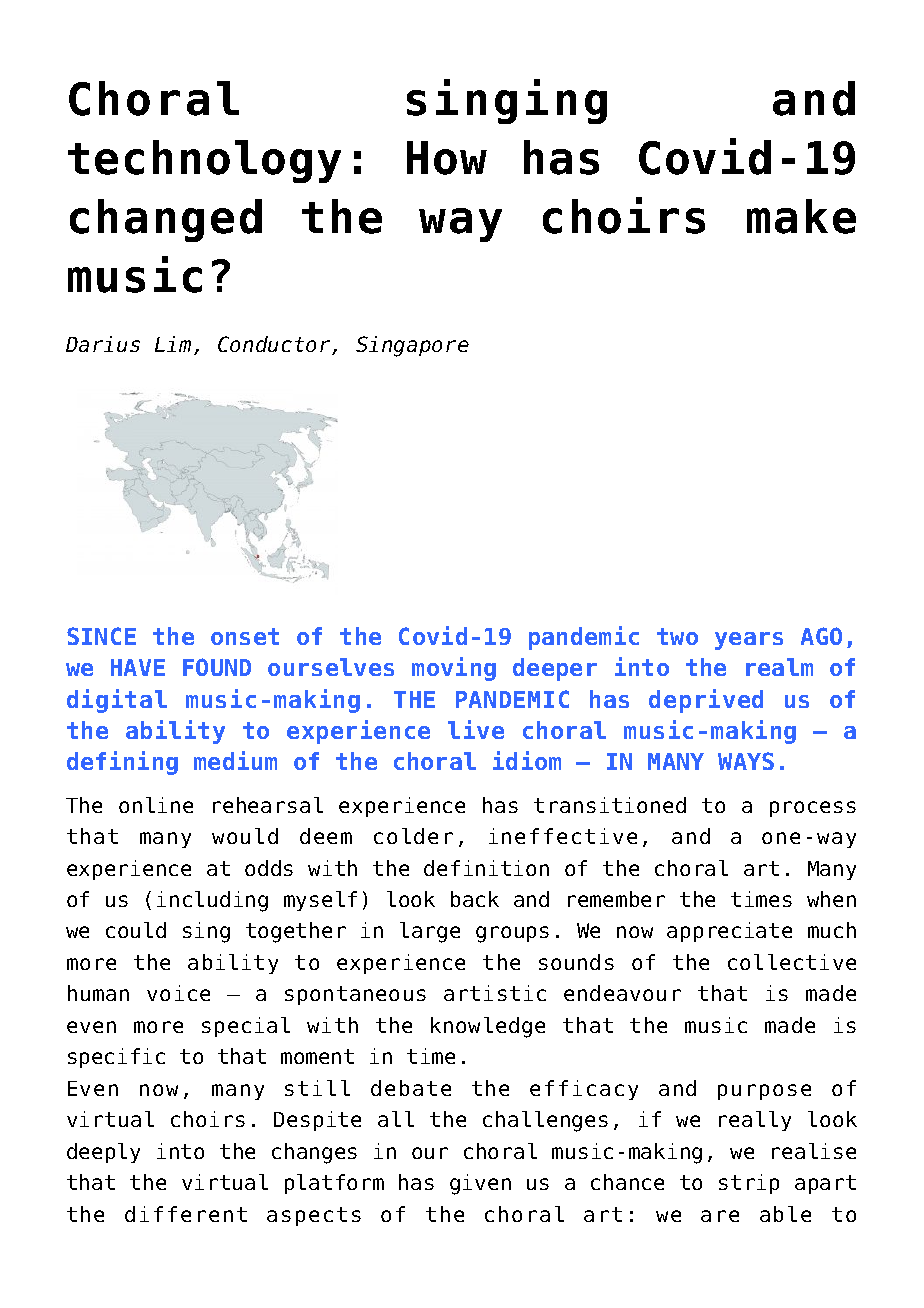 Image resolution: width=924 pixels, height=1308 pixels. I want to click on strip, so click(749, 1184).
